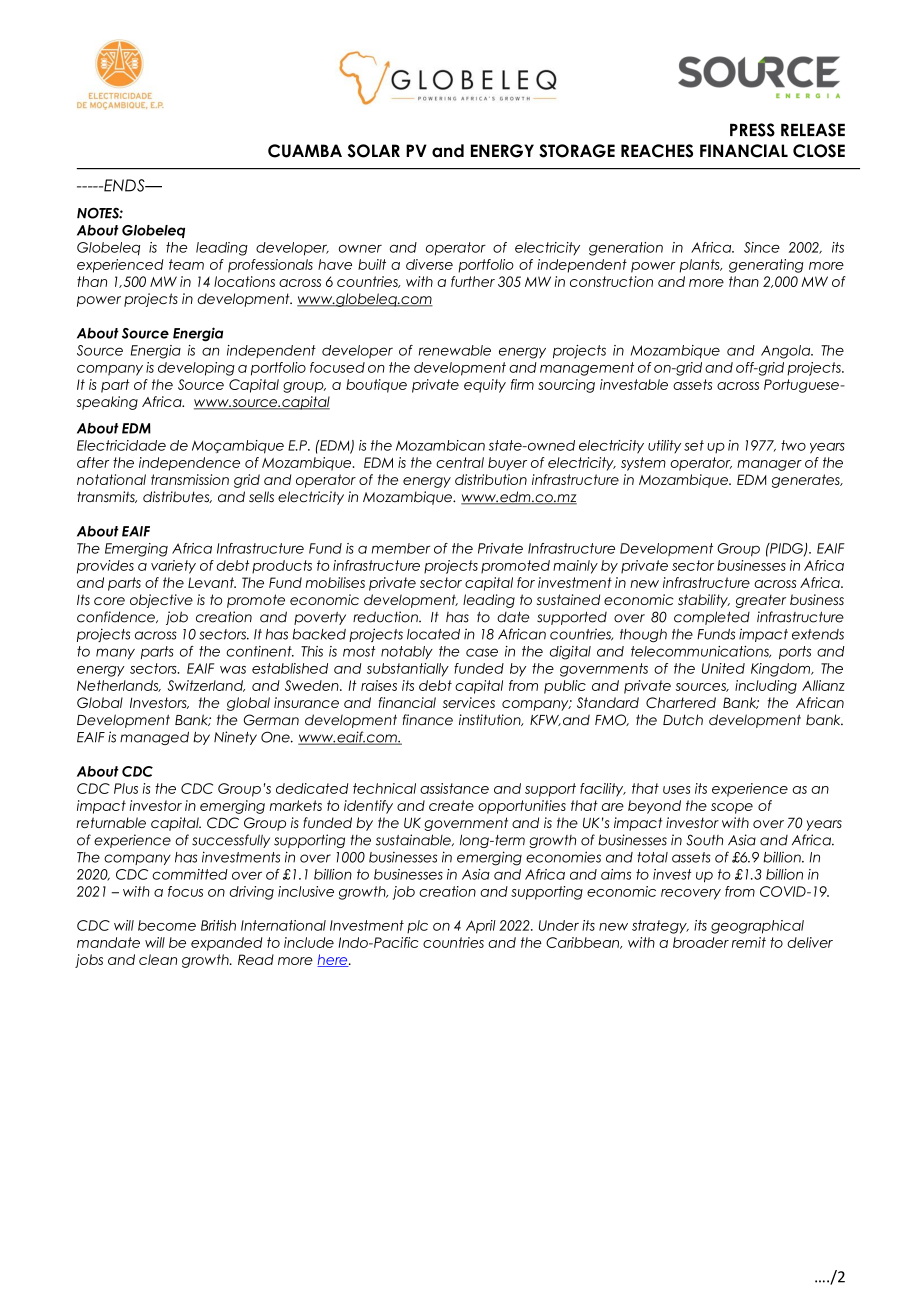 This screenshot has width=924, height=1308. Describe the element at coordinates (408, 670) in the screenshot. I see `substantially` at that location.
